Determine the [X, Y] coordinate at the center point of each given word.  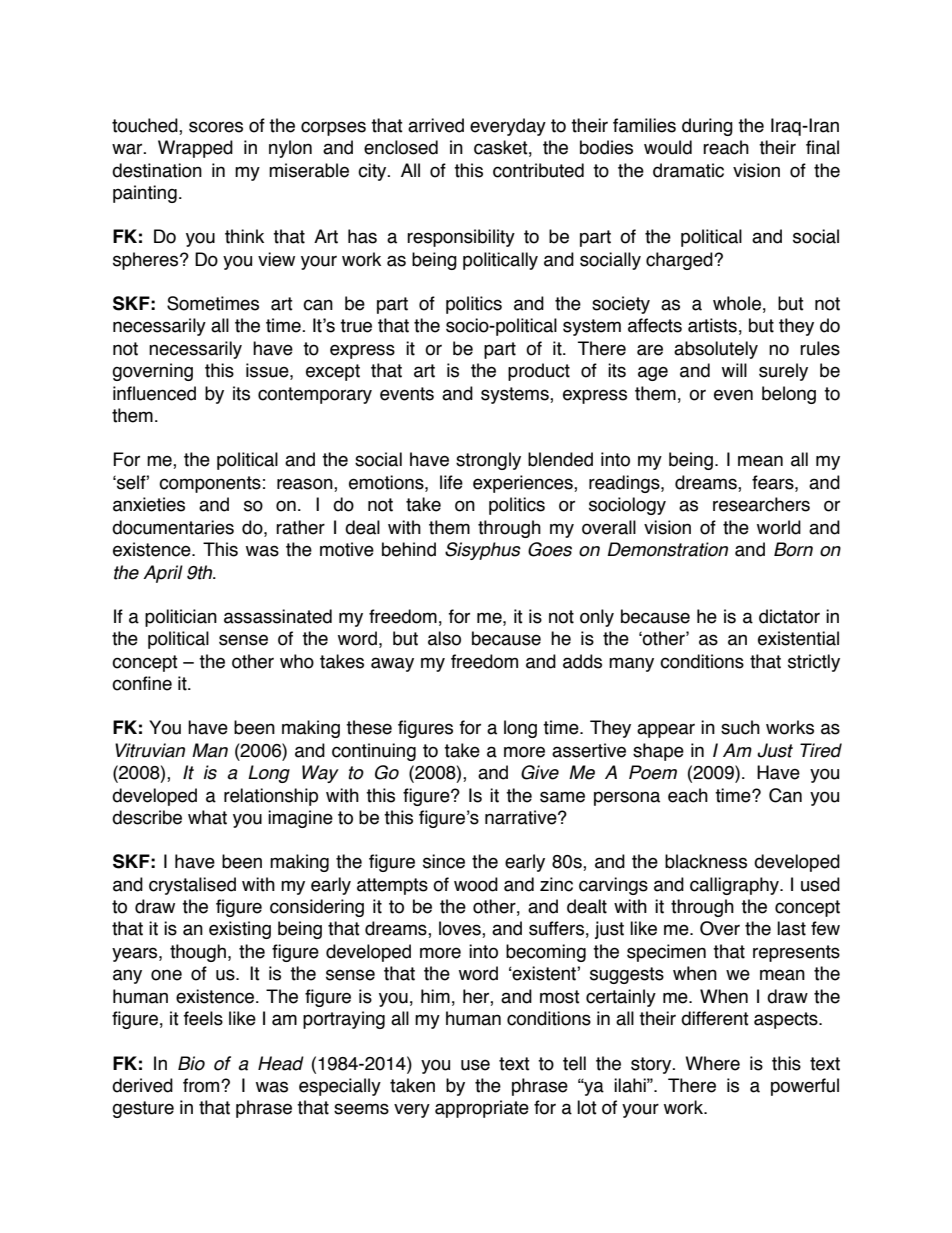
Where [712, 1063]
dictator [789, 616]
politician [181, 618]
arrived [436, 125]
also [444, 638]
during [707, 127]
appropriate [482, 1109]
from [202, 1085]
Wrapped [195, 149]
